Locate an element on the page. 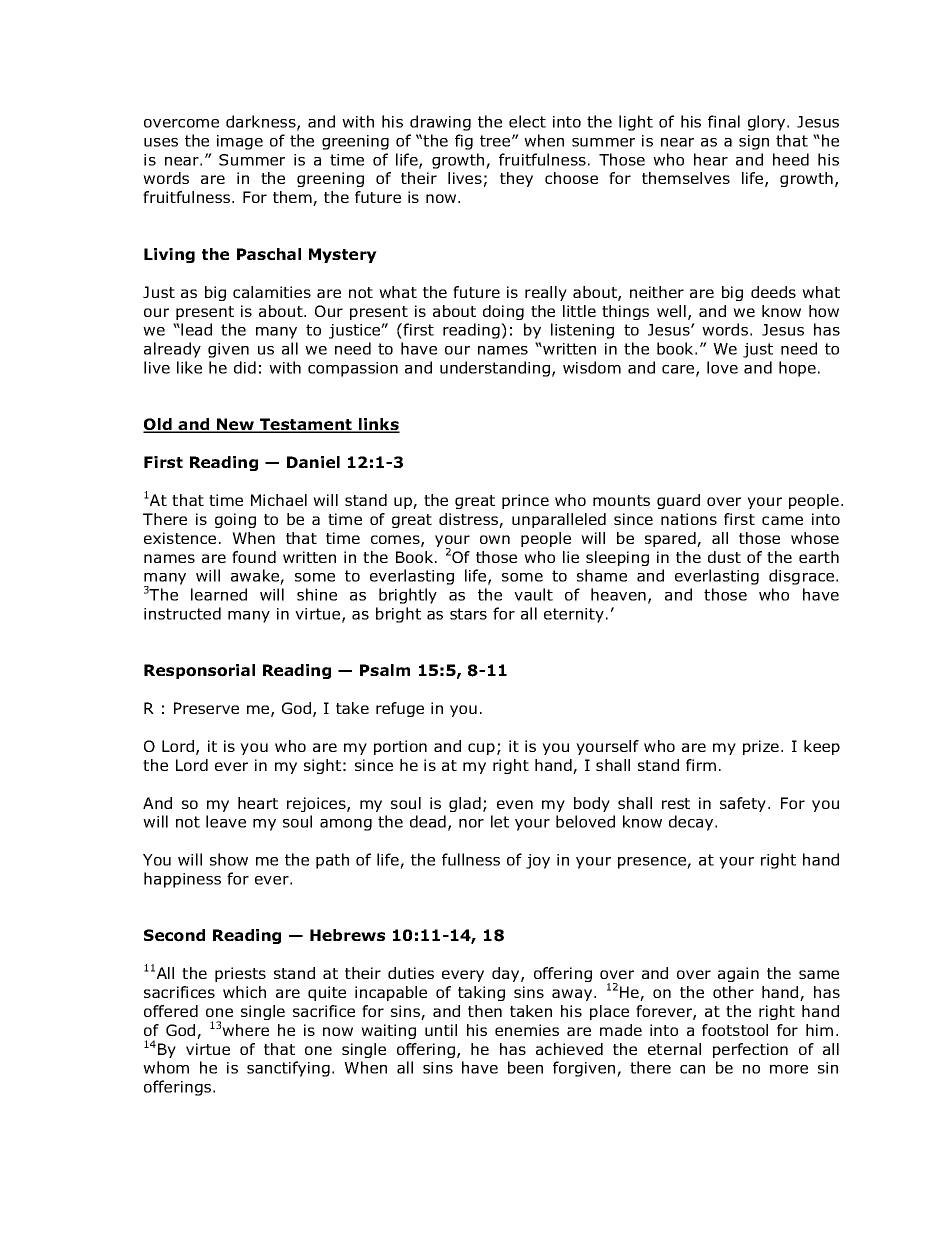 The height and width of the document is (1233, 952). image is located at coordinates (240, 142).
